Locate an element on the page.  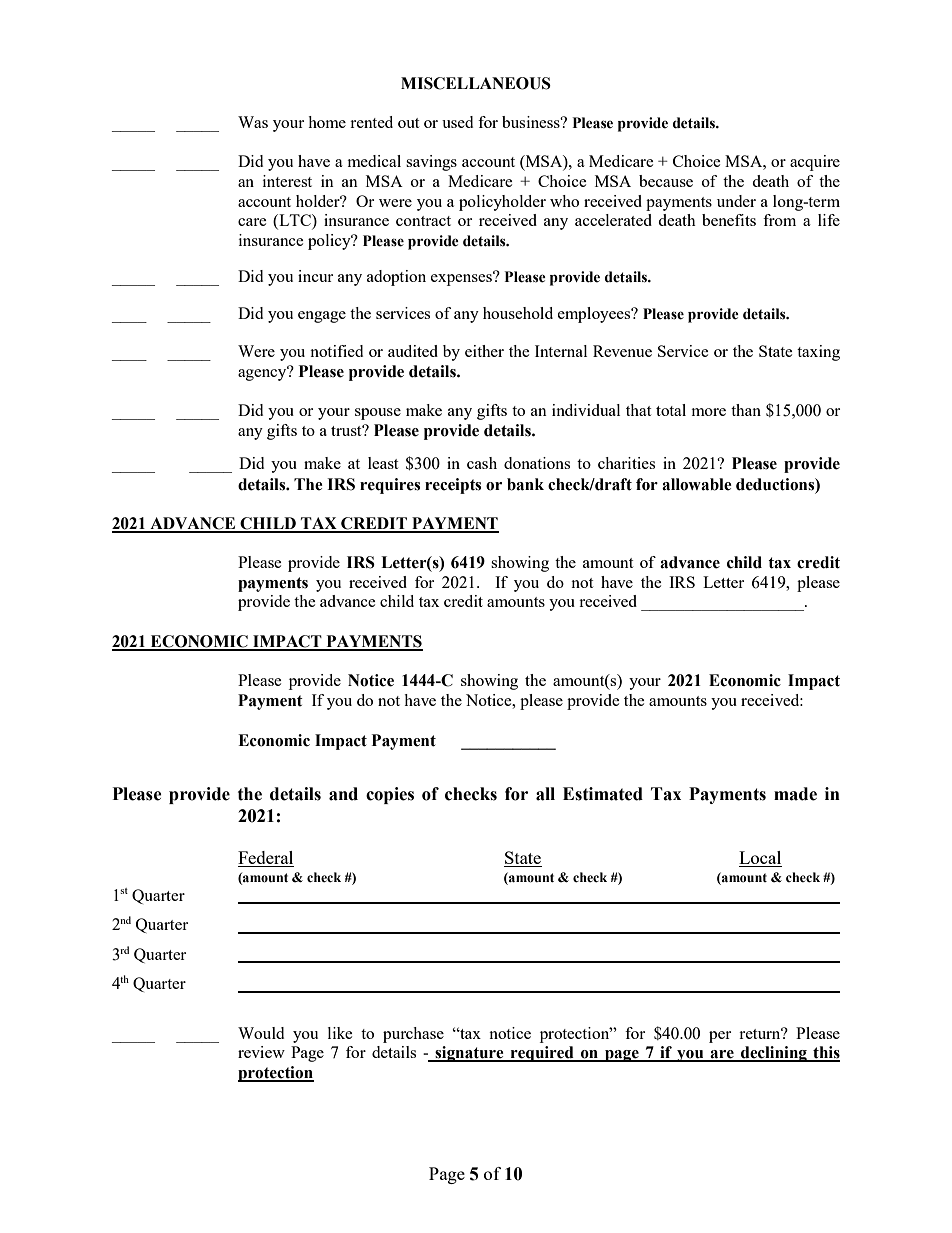
bank is located at coordinates (525, 484).
